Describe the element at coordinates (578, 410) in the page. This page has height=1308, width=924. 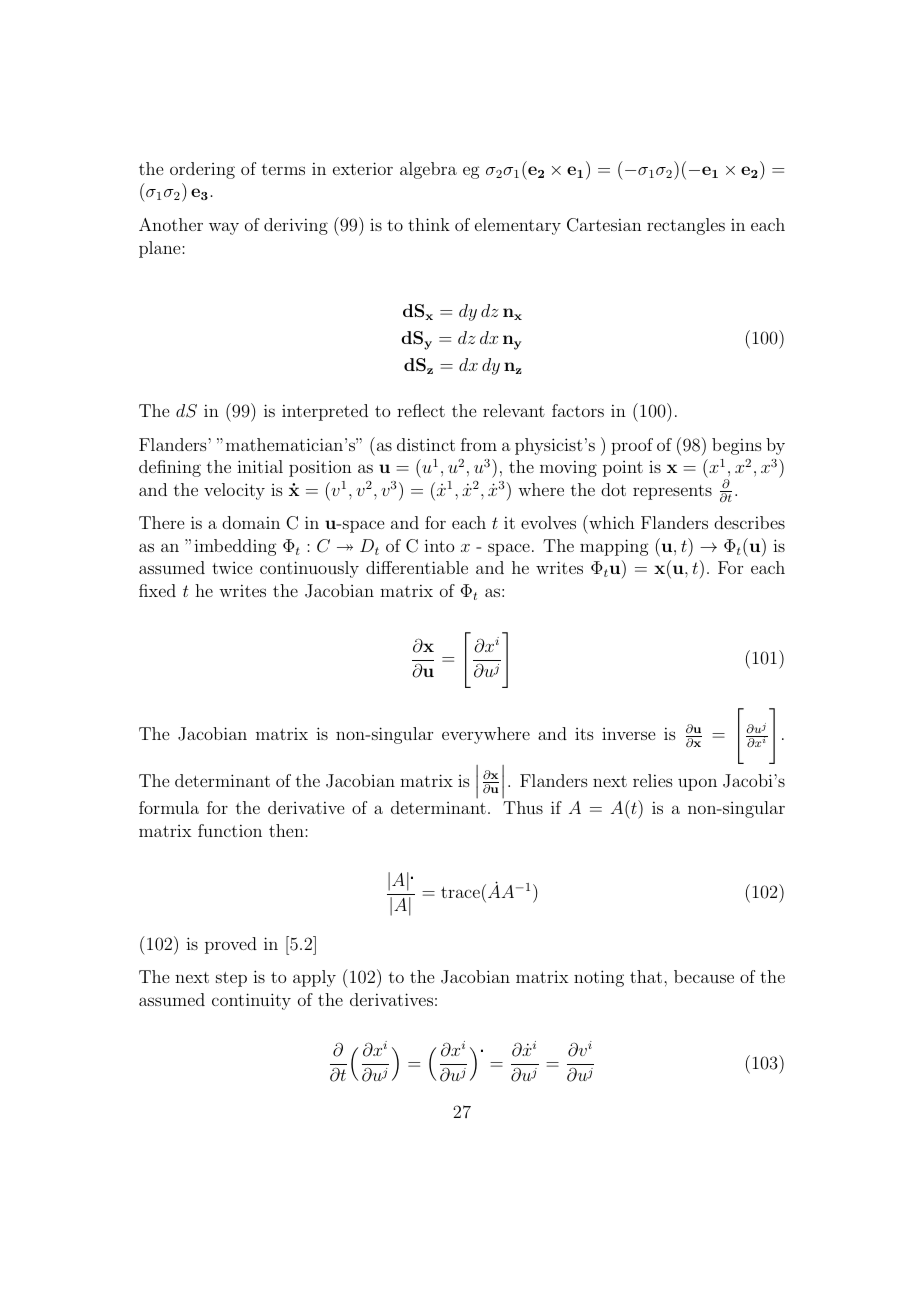
I see `factors` at that location.
